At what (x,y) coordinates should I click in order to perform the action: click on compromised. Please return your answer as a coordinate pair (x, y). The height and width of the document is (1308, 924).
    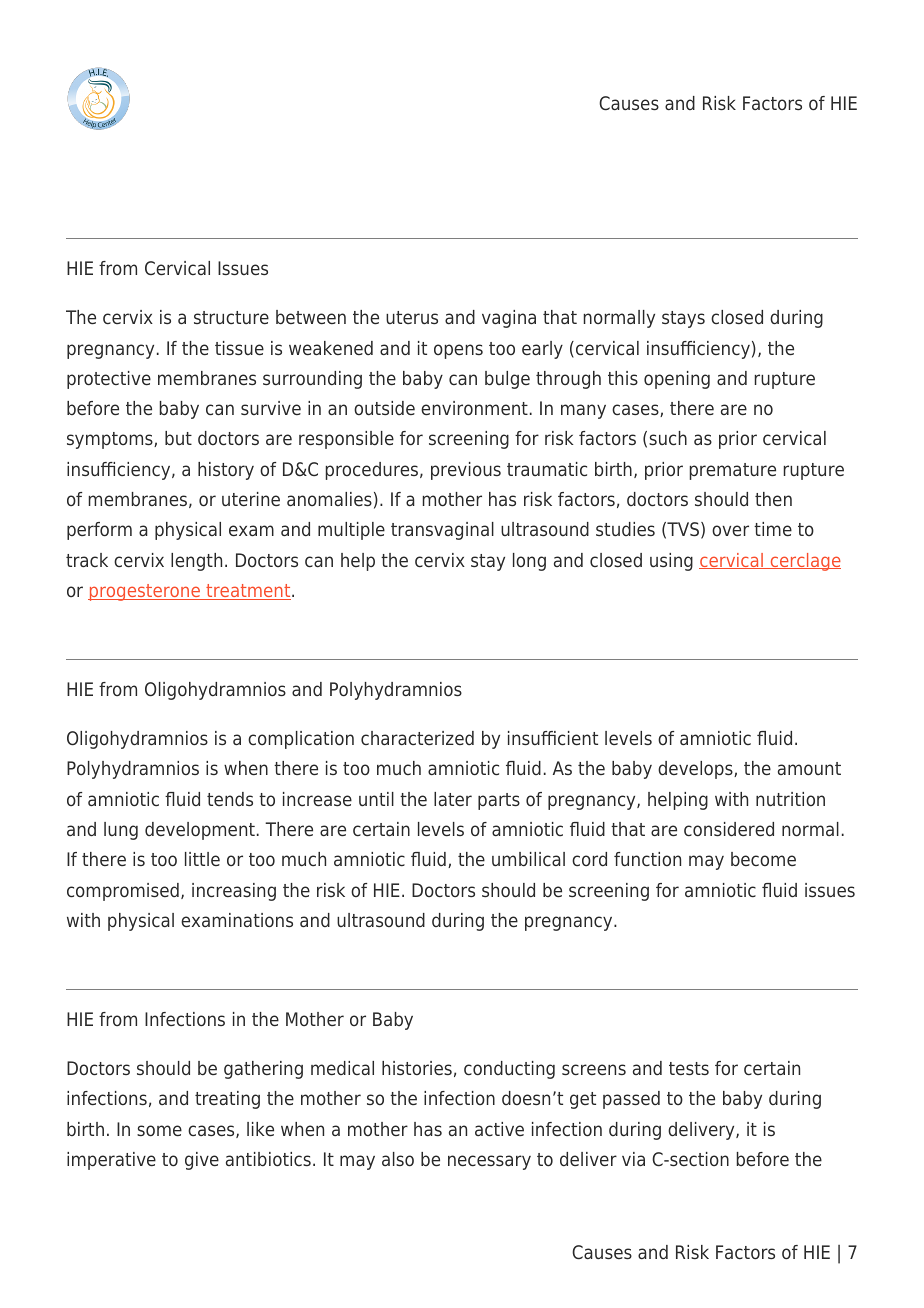
    Looking at the image, I should click on (123, 892).
